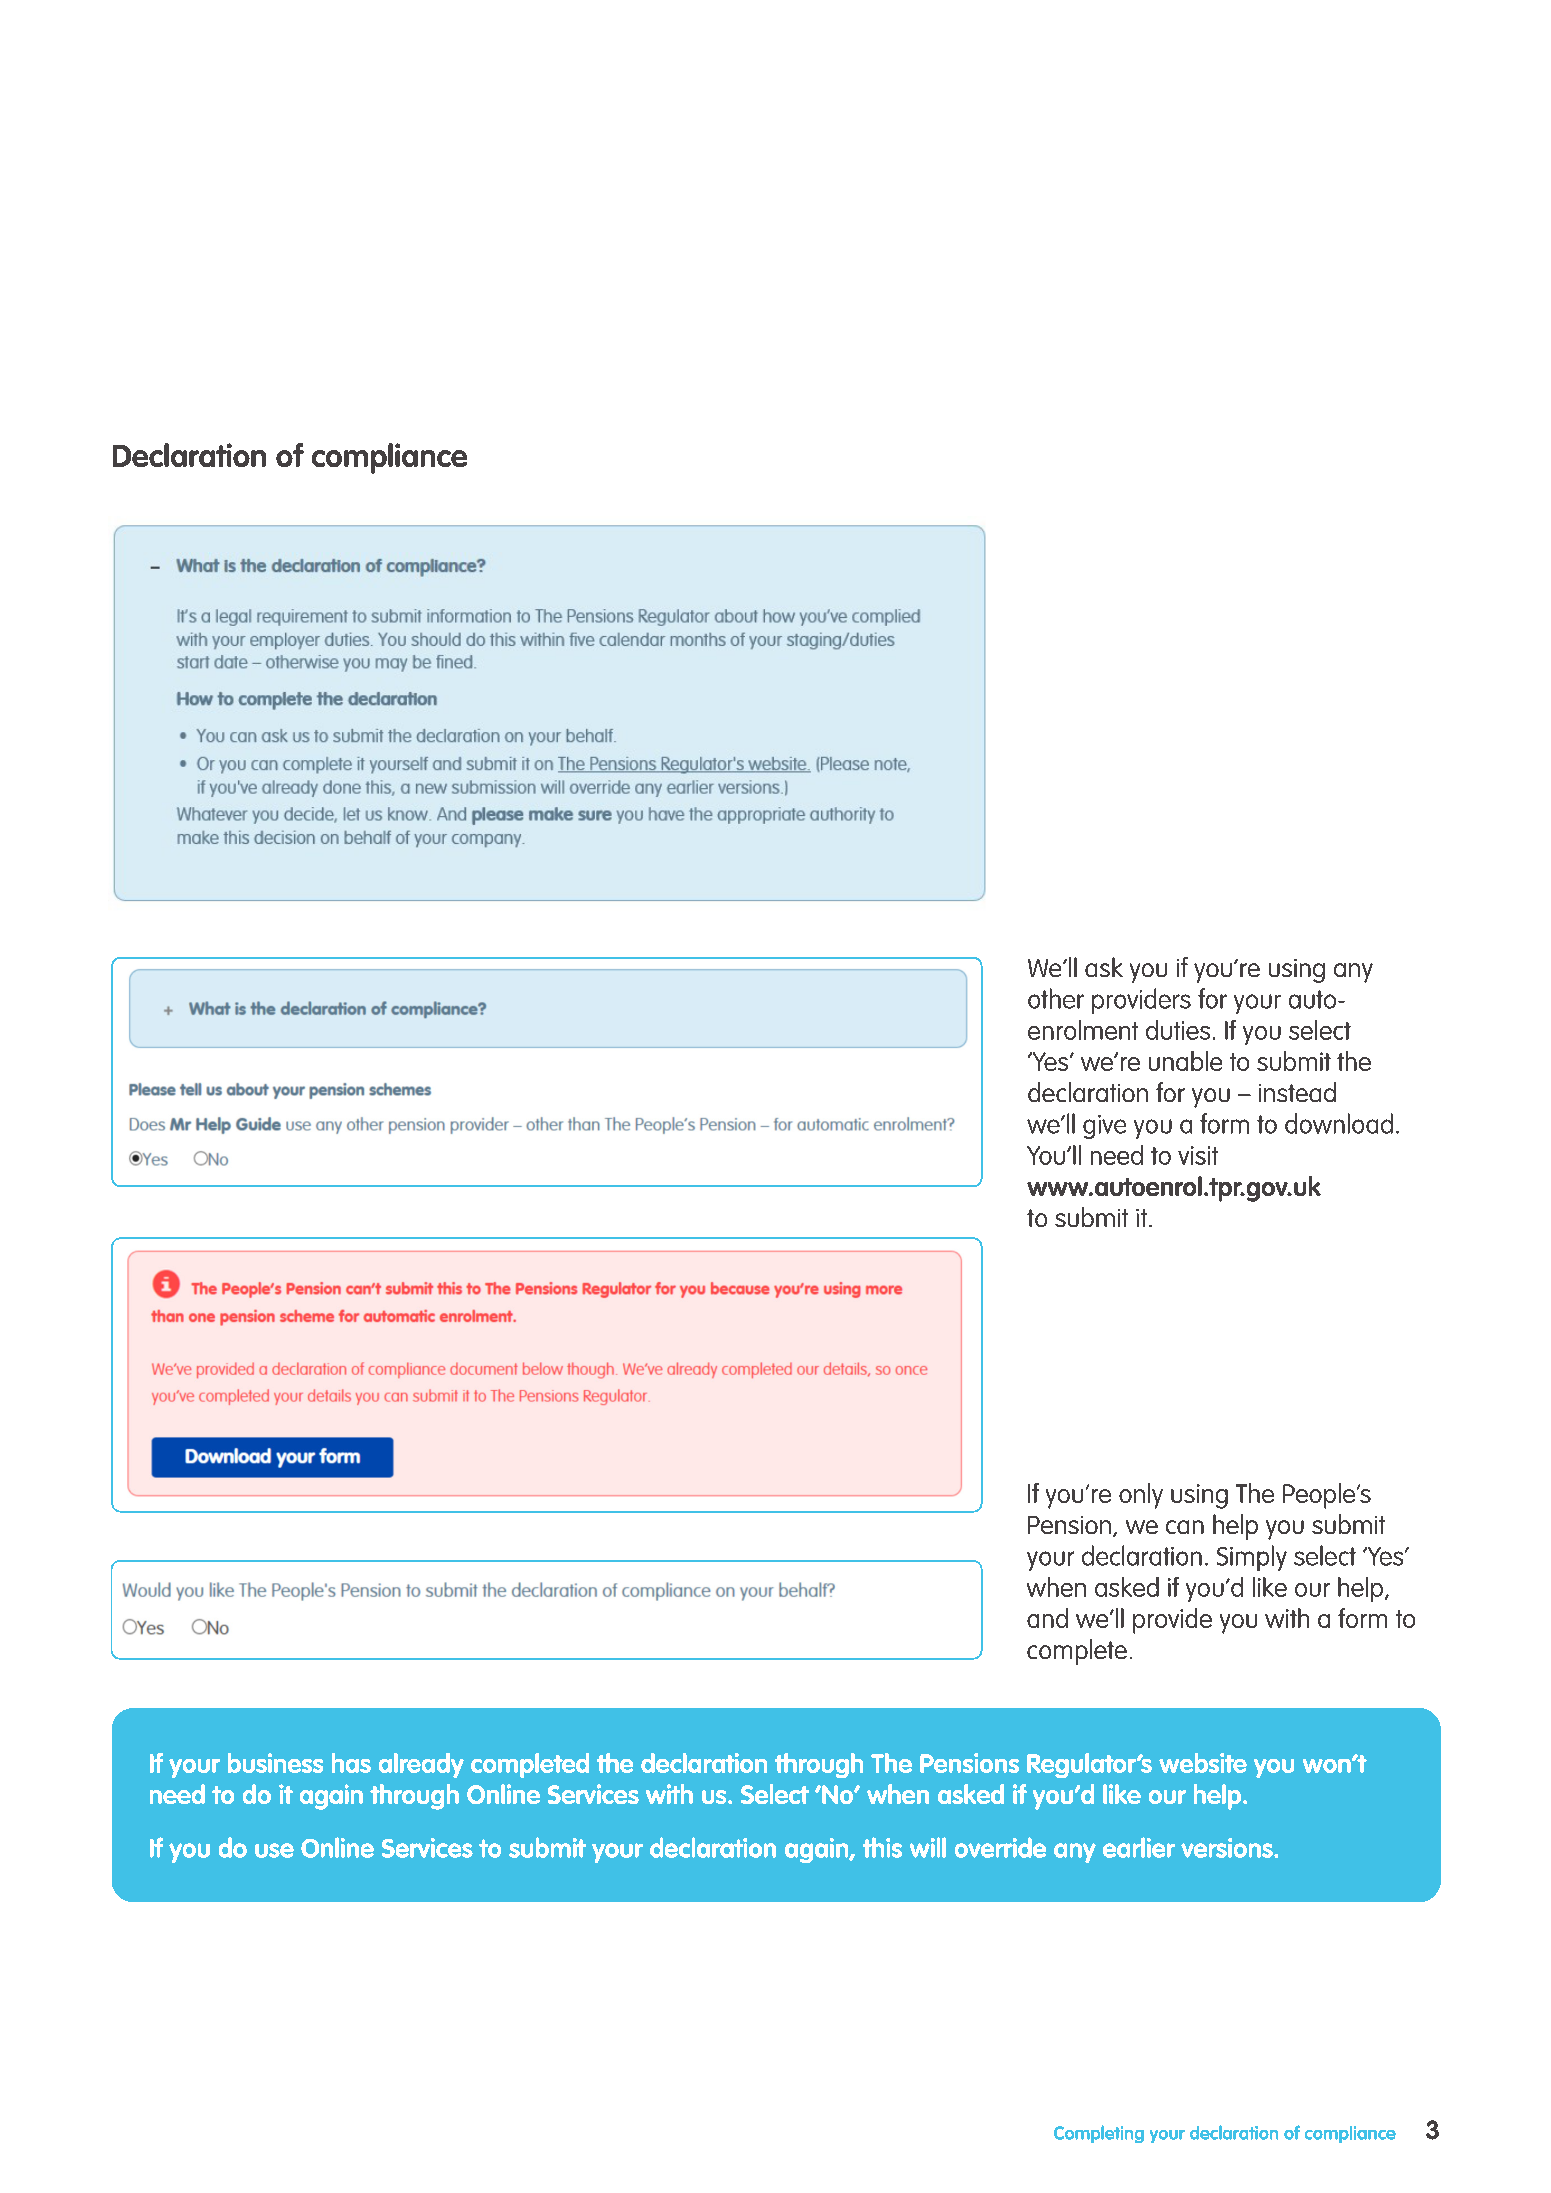 Image resolution: width=1551 pixels, height=2193 pixels. I want to click on visit, so click(1198, 1155).
